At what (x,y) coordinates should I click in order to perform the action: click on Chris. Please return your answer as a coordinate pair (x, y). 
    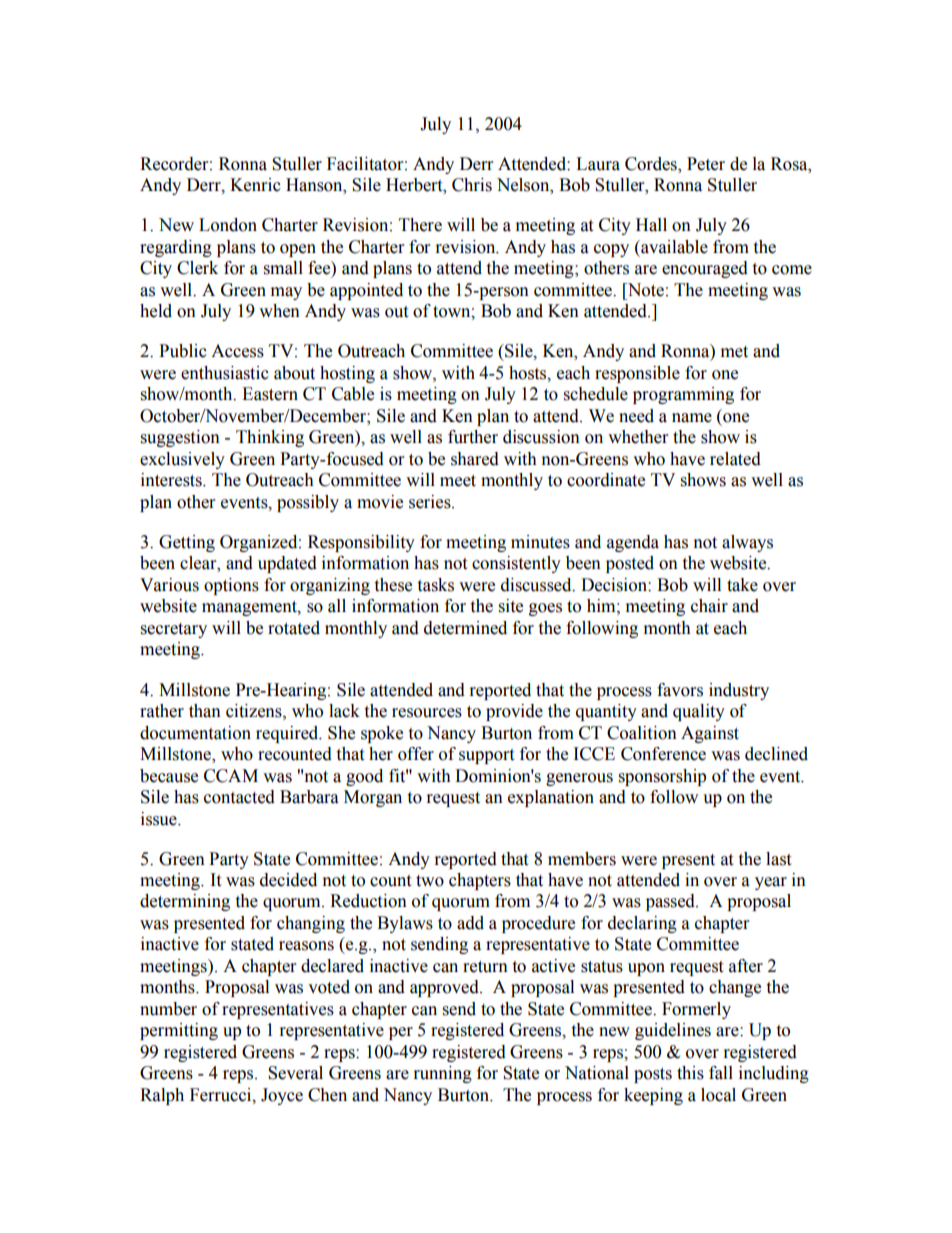
    Looking at the image, I should click on (472, 185).
